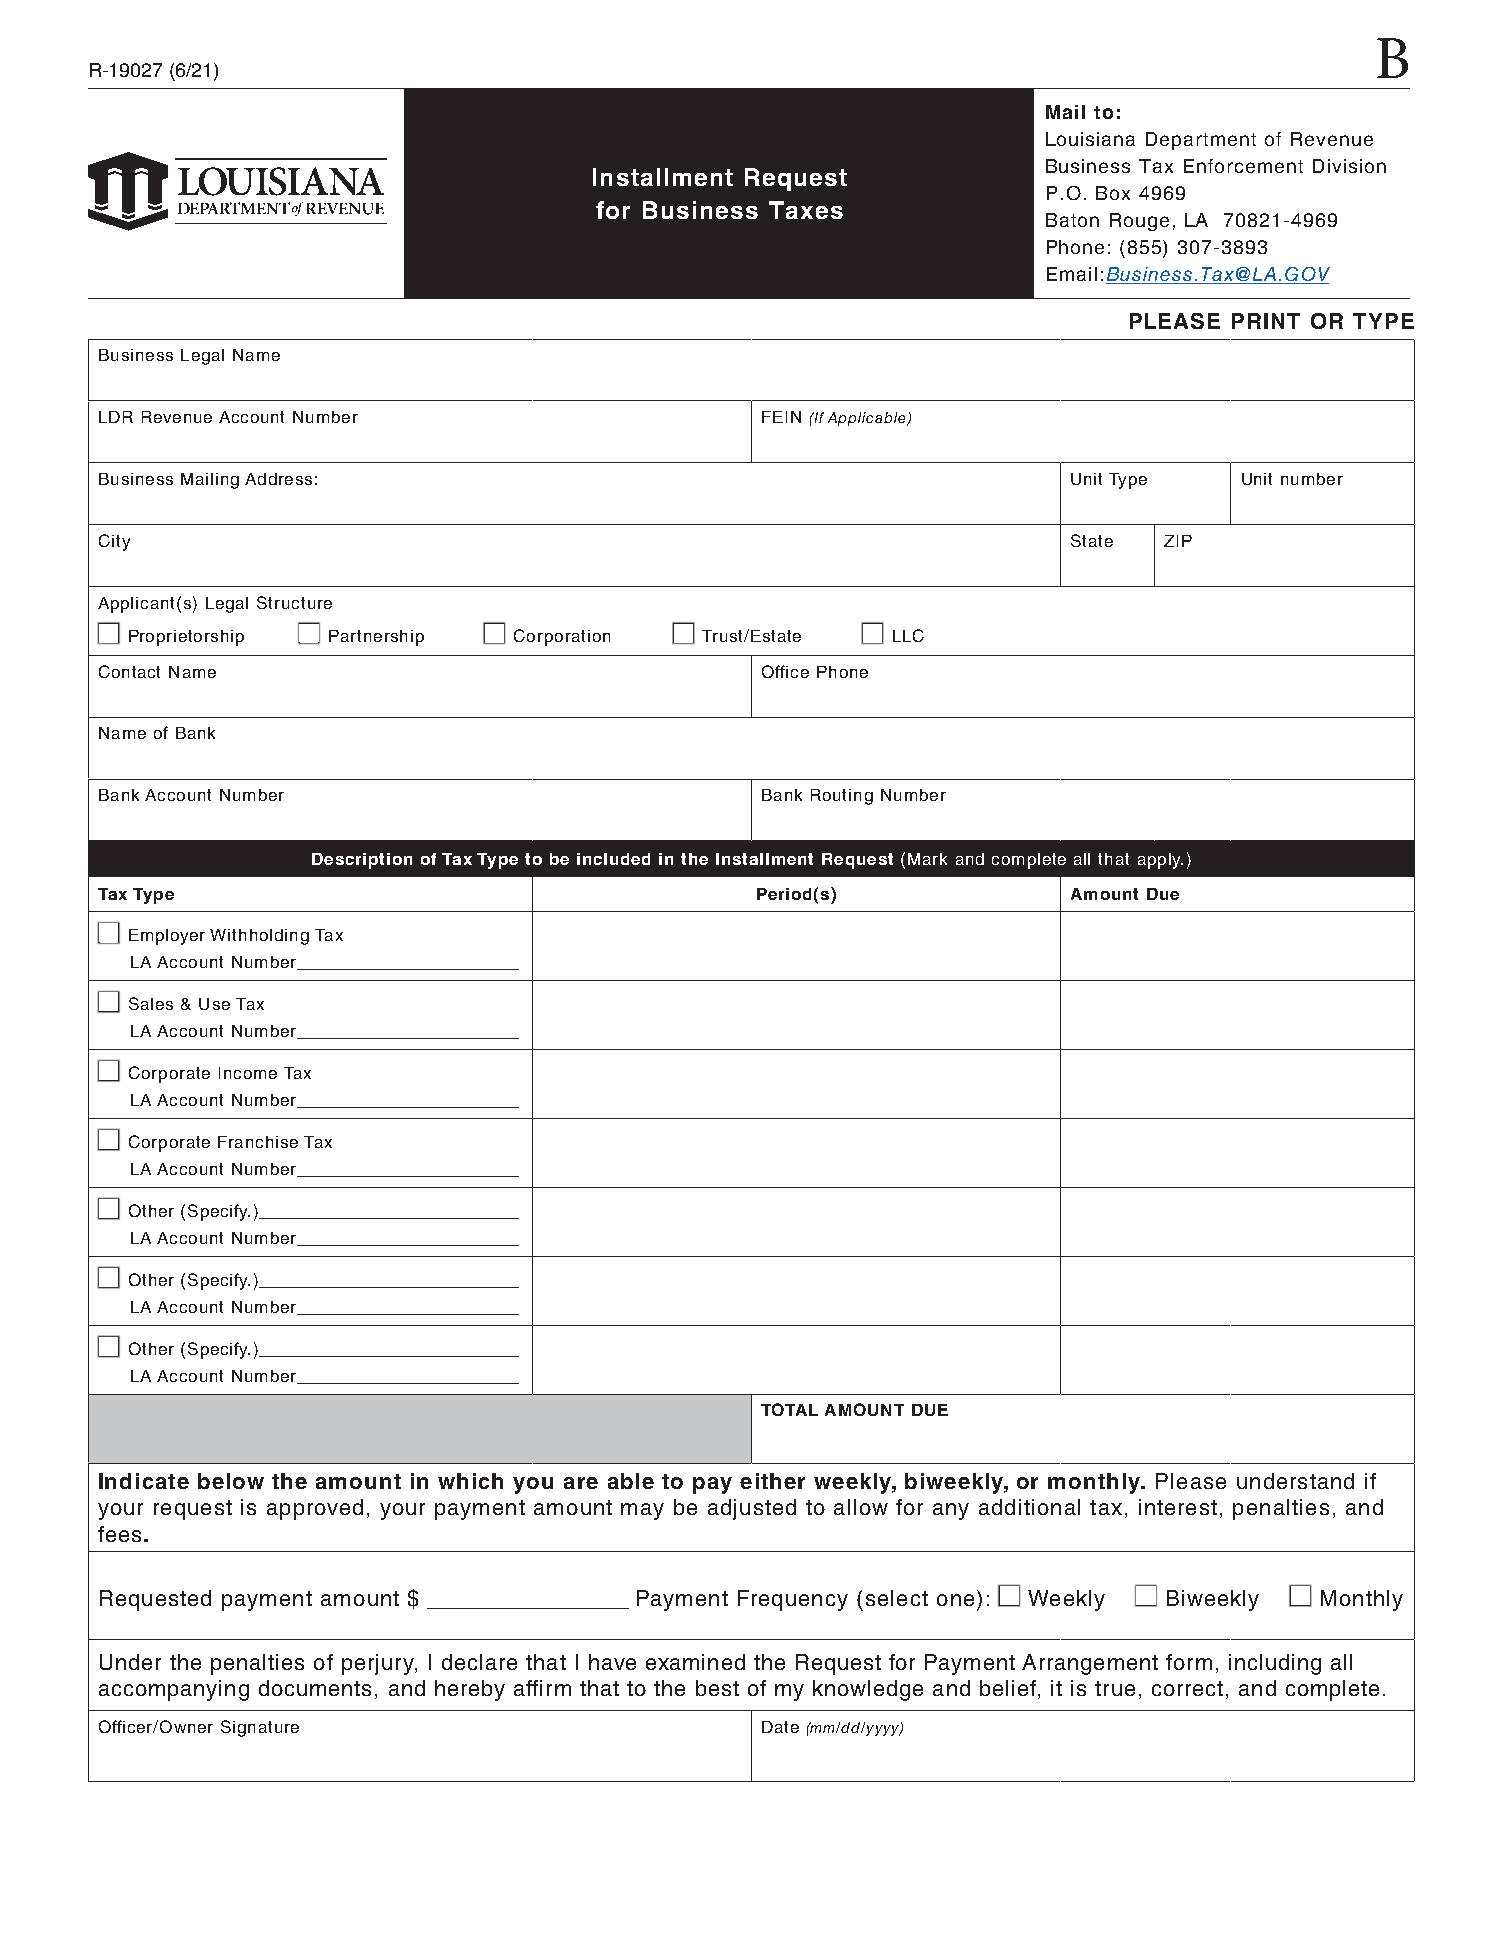 Image resolution: width=1503 pixels, height=1944 pixels. What do you see at coordinates (116, 417) in the page?
I see `LDR` at bounding box center [116, 417].
